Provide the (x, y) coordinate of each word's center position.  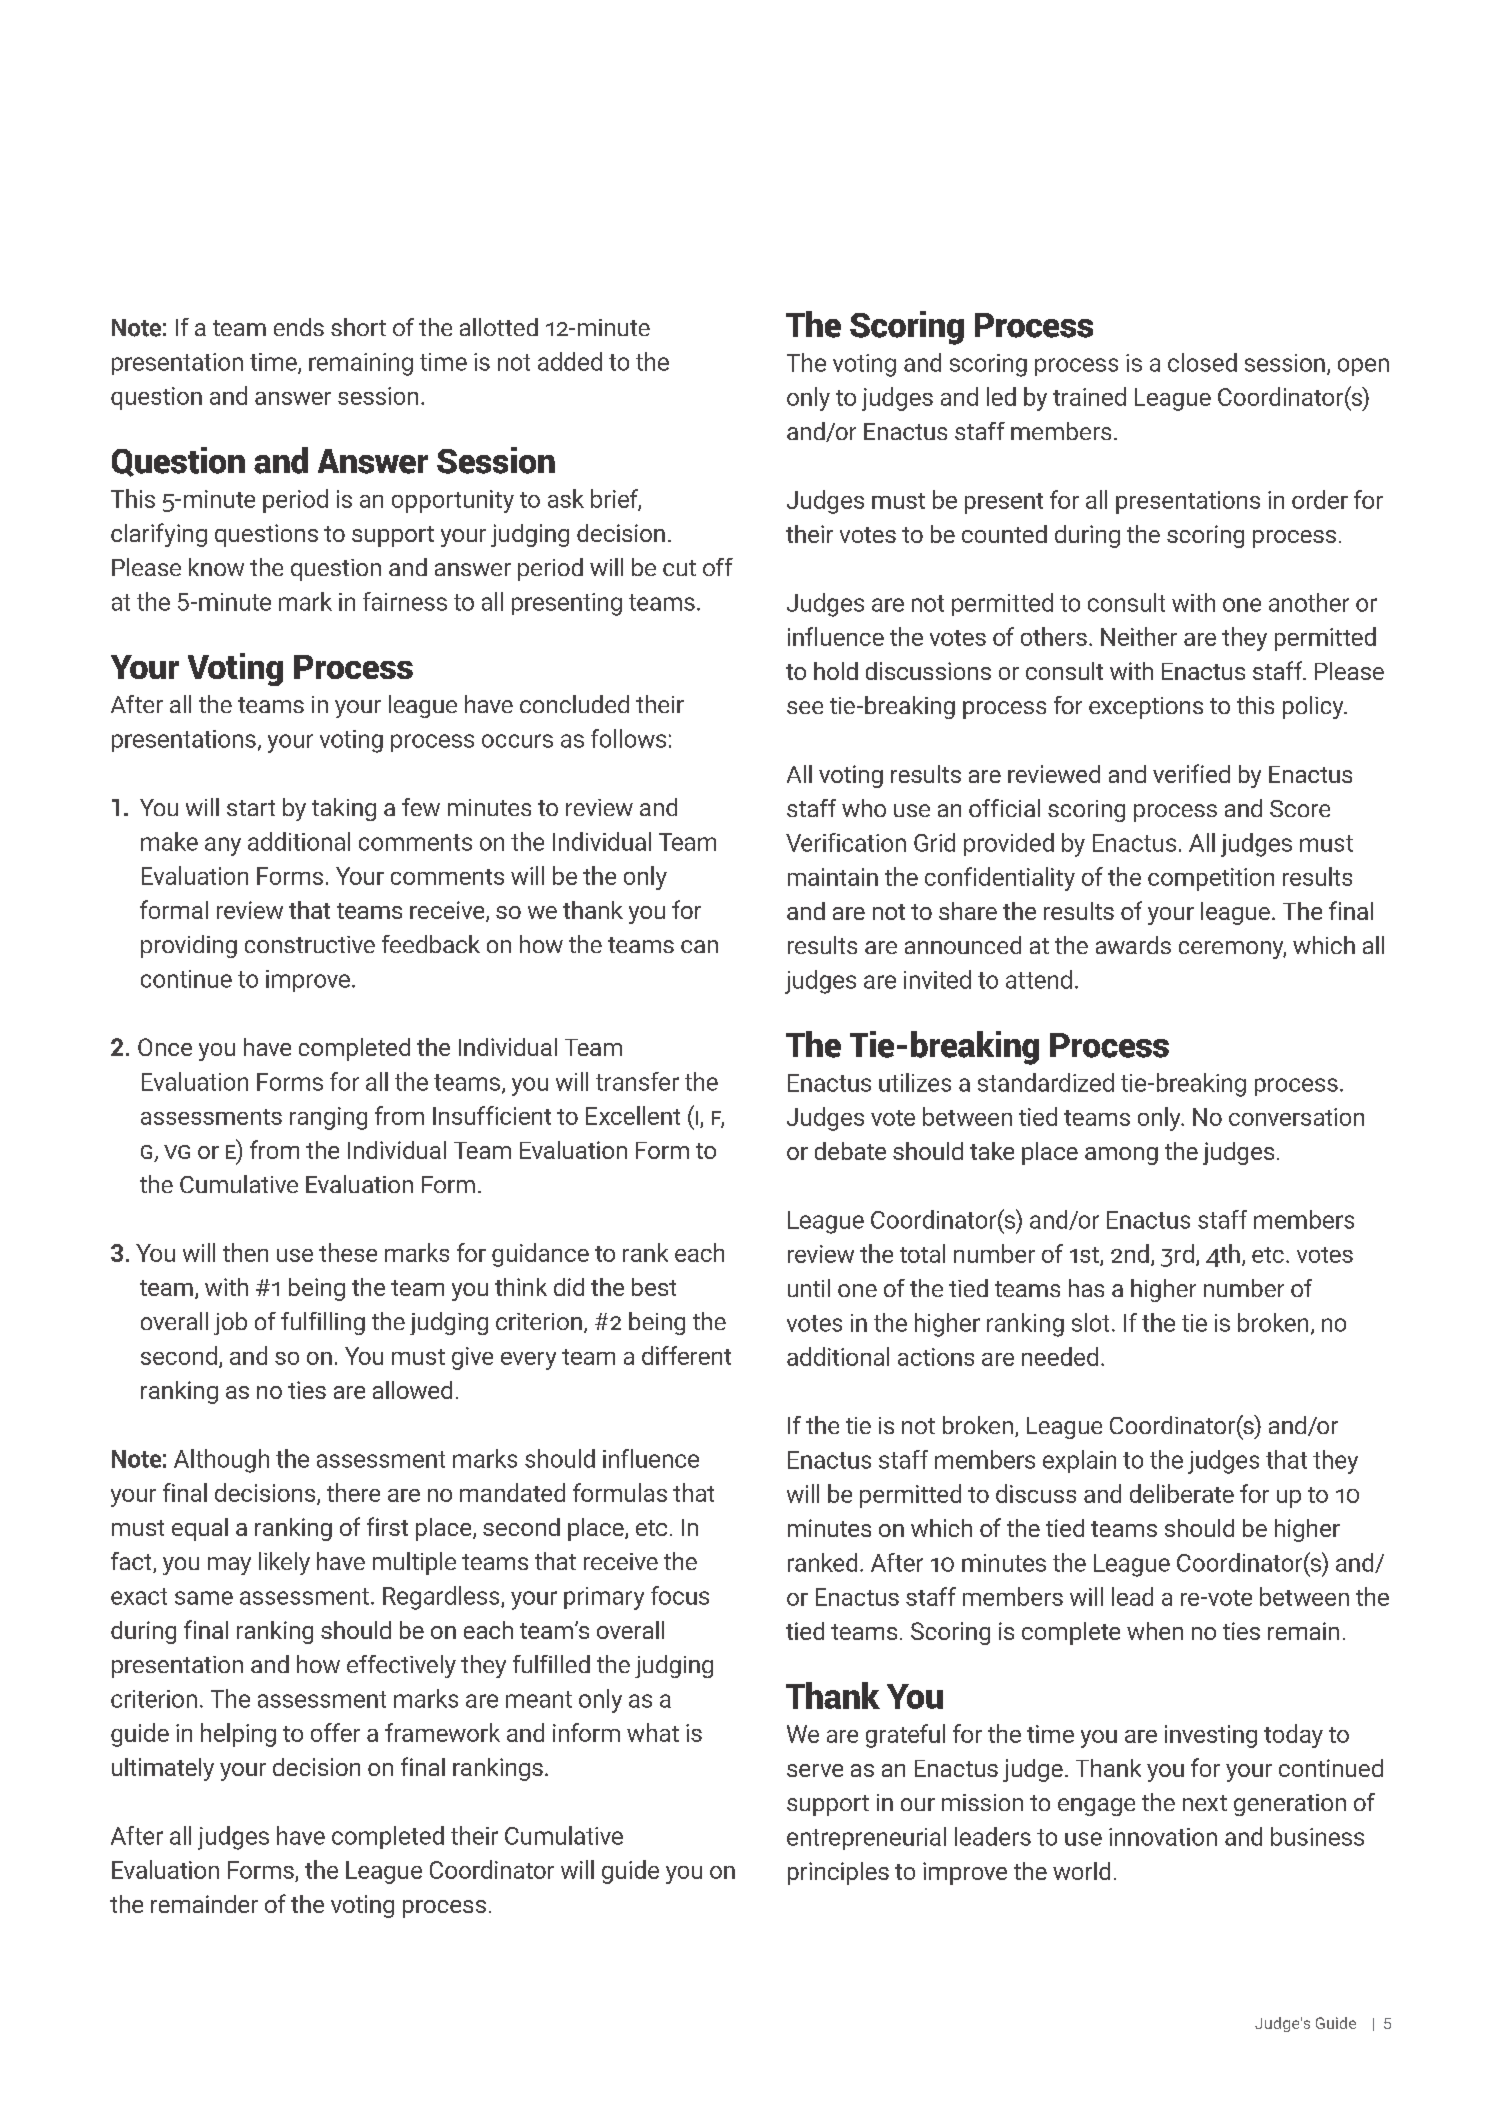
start (251, 808)
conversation (1296, 1117)
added (570, 361)
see (805, 707)
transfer (637, 1081)
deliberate (1182, 1493)
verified (1191, 773)
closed (1202, 362)
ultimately (163, 1769)
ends (299, 327)
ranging (328, 1118)
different (686, 1355)
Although (221, 1461)
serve (815, 1770)
